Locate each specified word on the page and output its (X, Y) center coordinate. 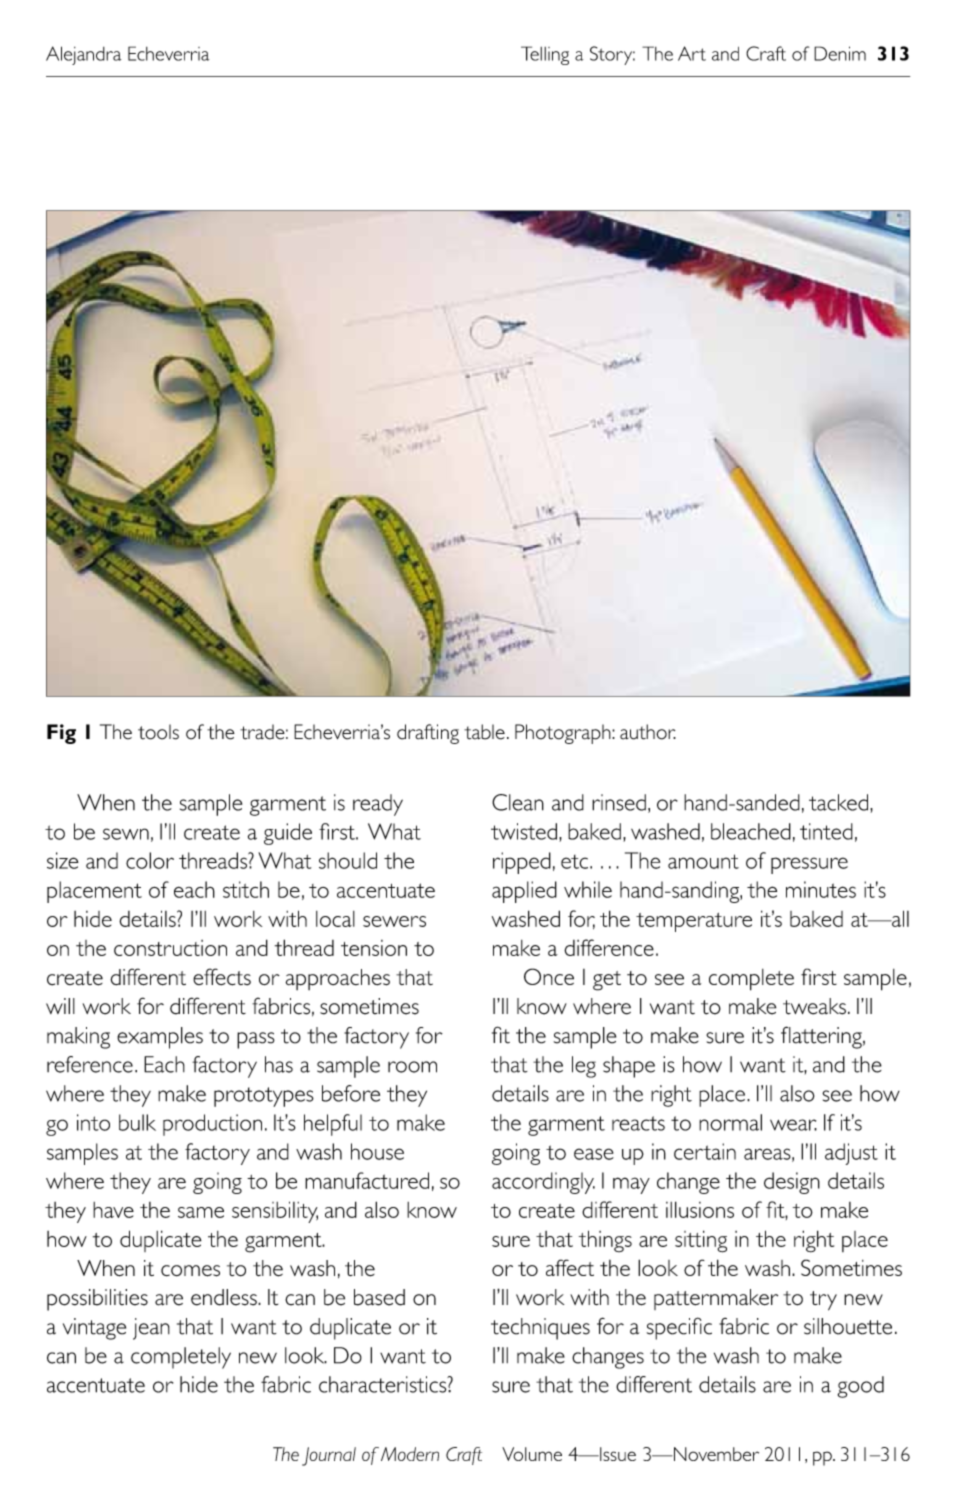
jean (151, 1329)
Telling (545, 55)
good (861, 1387)
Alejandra (83, 55)
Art (692, 53)
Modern (410, 1454)
